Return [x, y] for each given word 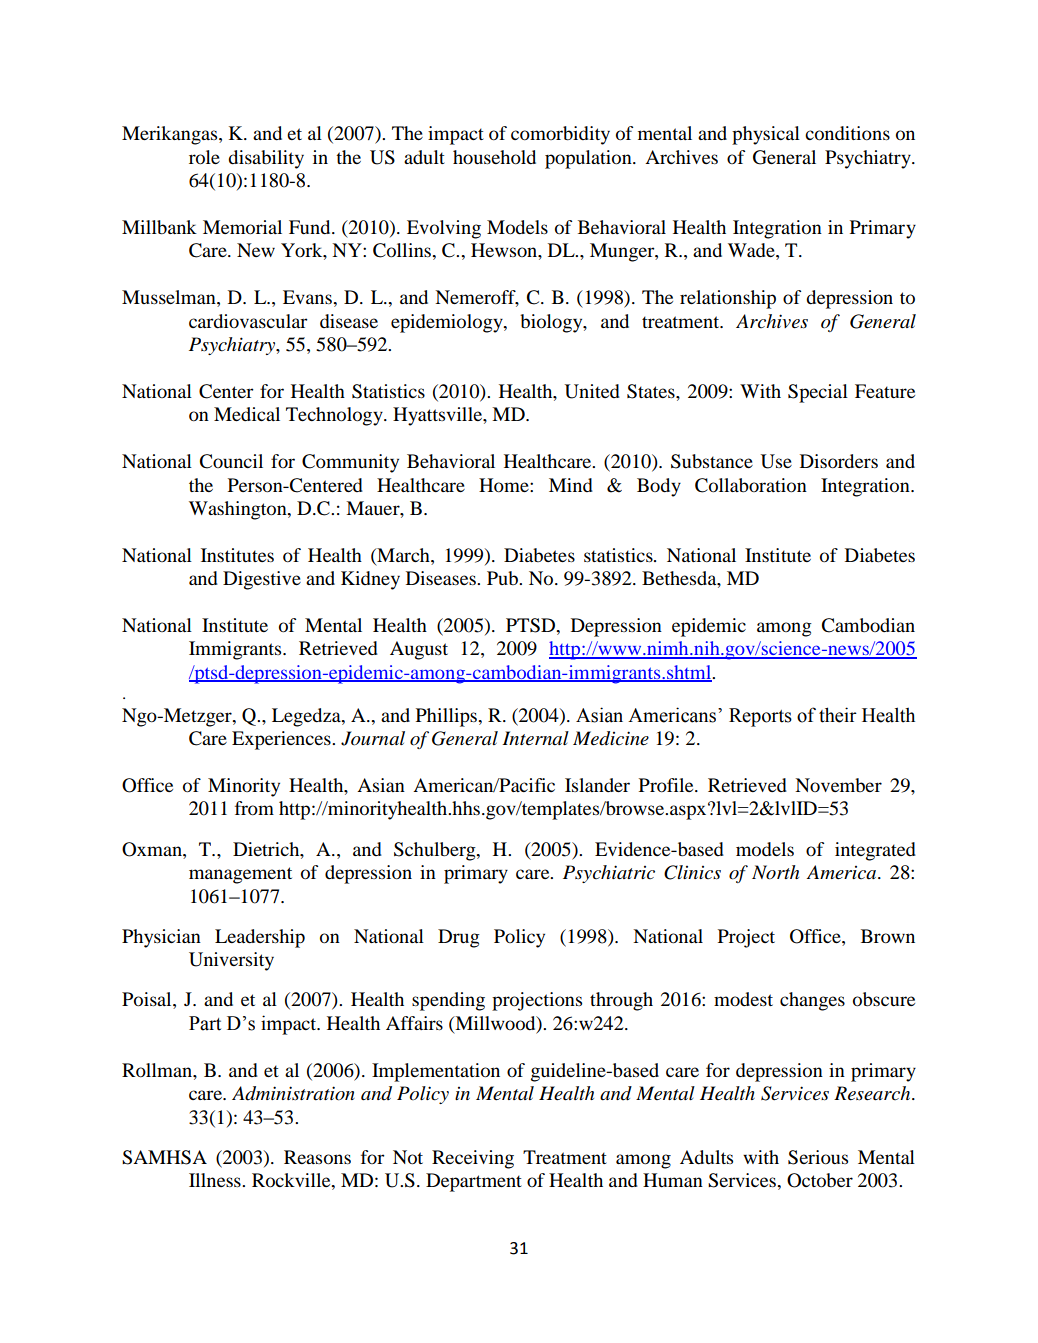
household [494, 157]
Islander [597, 785]
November [838, 785]
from [254, 808]
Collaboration [751, 485]
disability [266, 159]
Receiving [473, 1159]
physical [766, 135]
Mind [571, 485]
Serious [818, 1157]
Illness [216, 1180]
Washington [239, 510]
